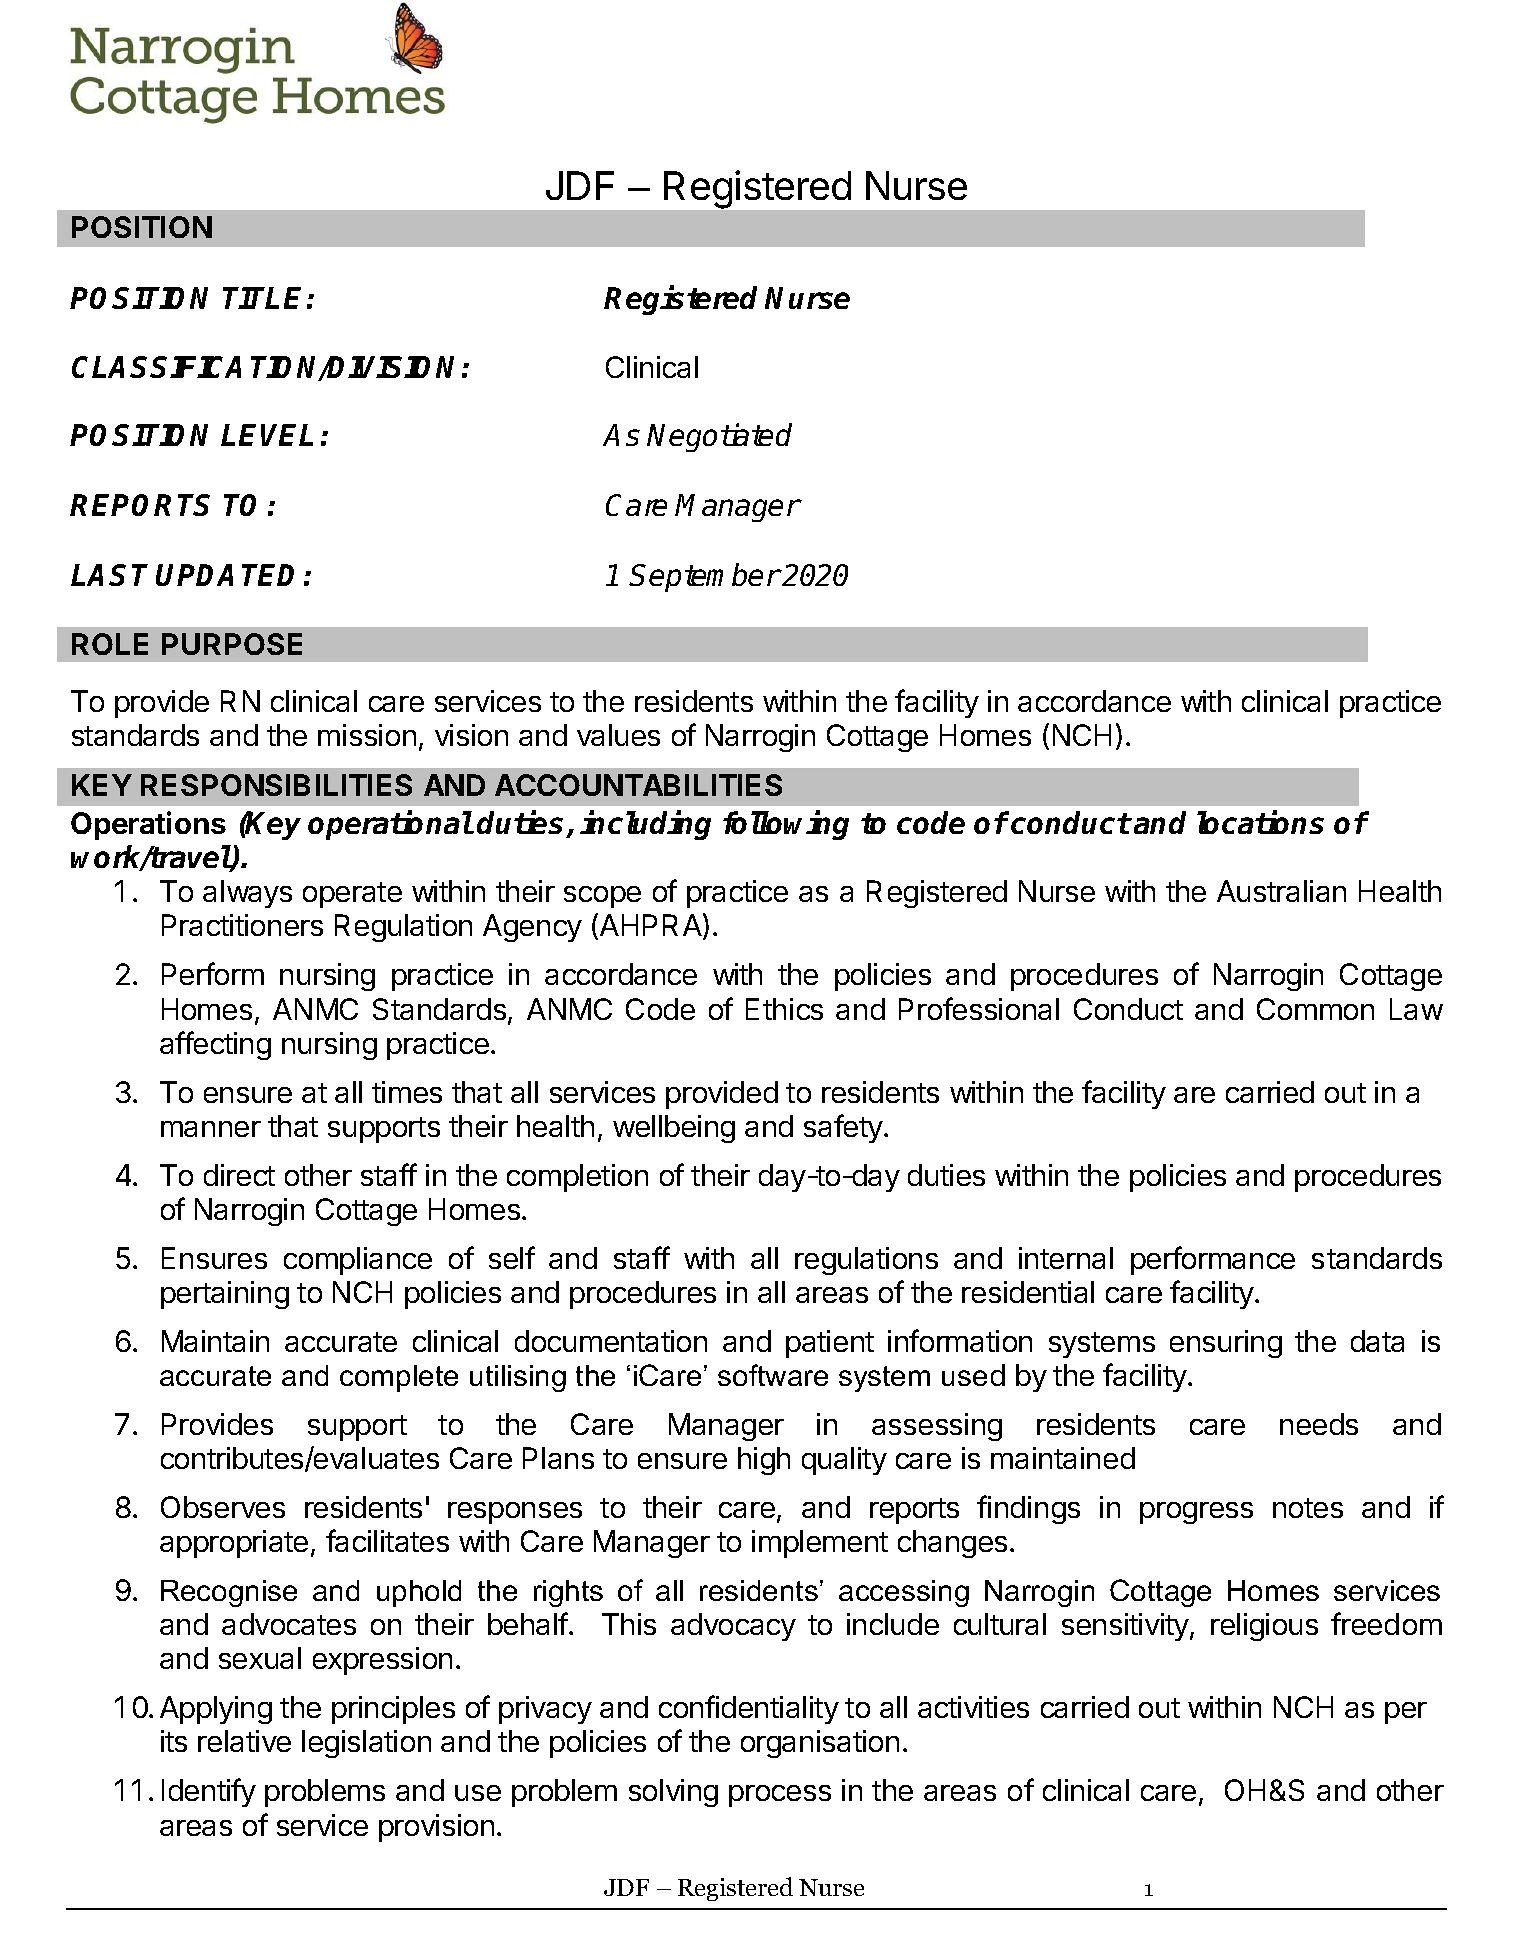 The height and width of the image is (1958, 1513). I want to click on locations, so click(1260, 822).
